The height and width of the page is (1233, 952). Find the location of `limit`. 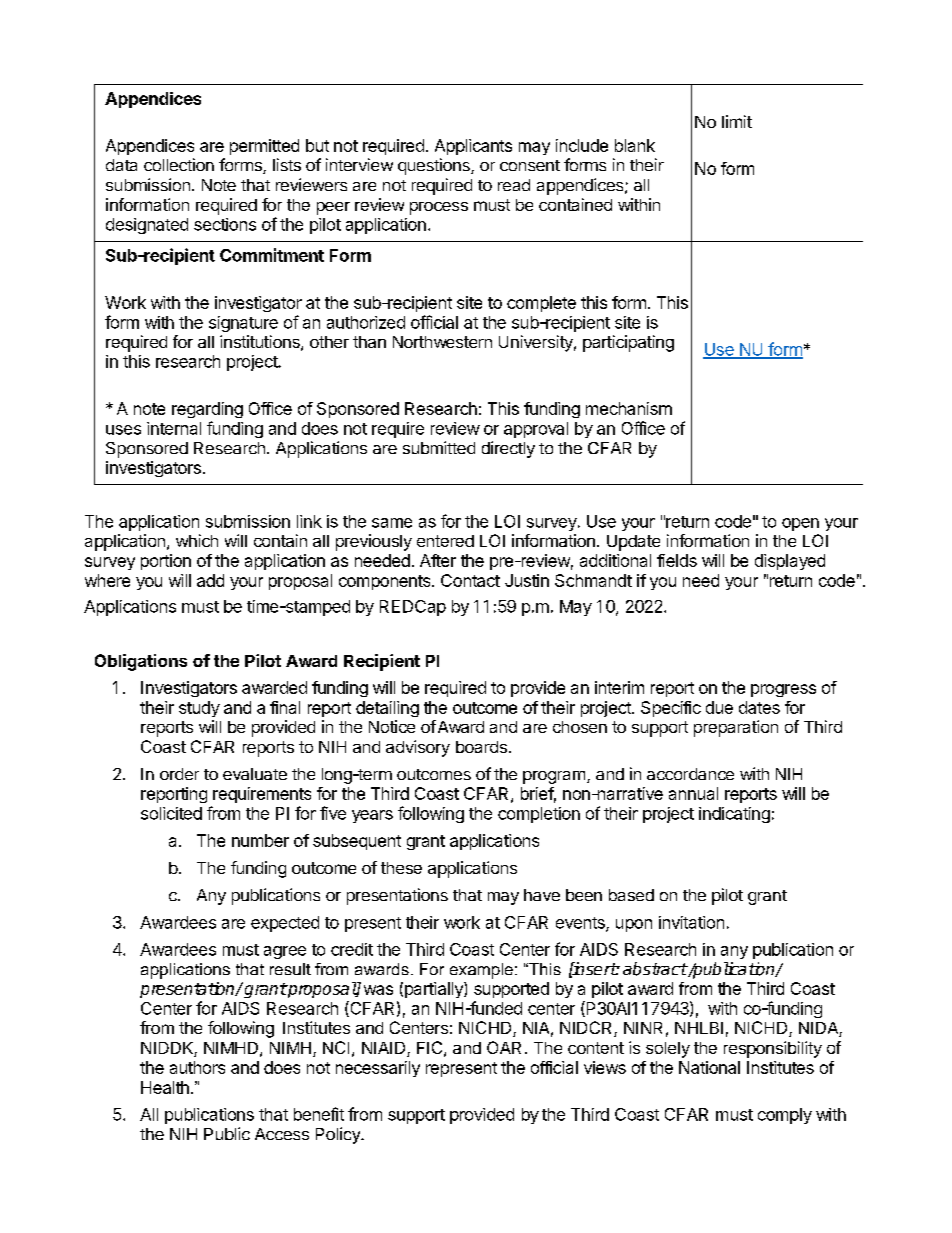

limit is located at coordinates (737, 121).
